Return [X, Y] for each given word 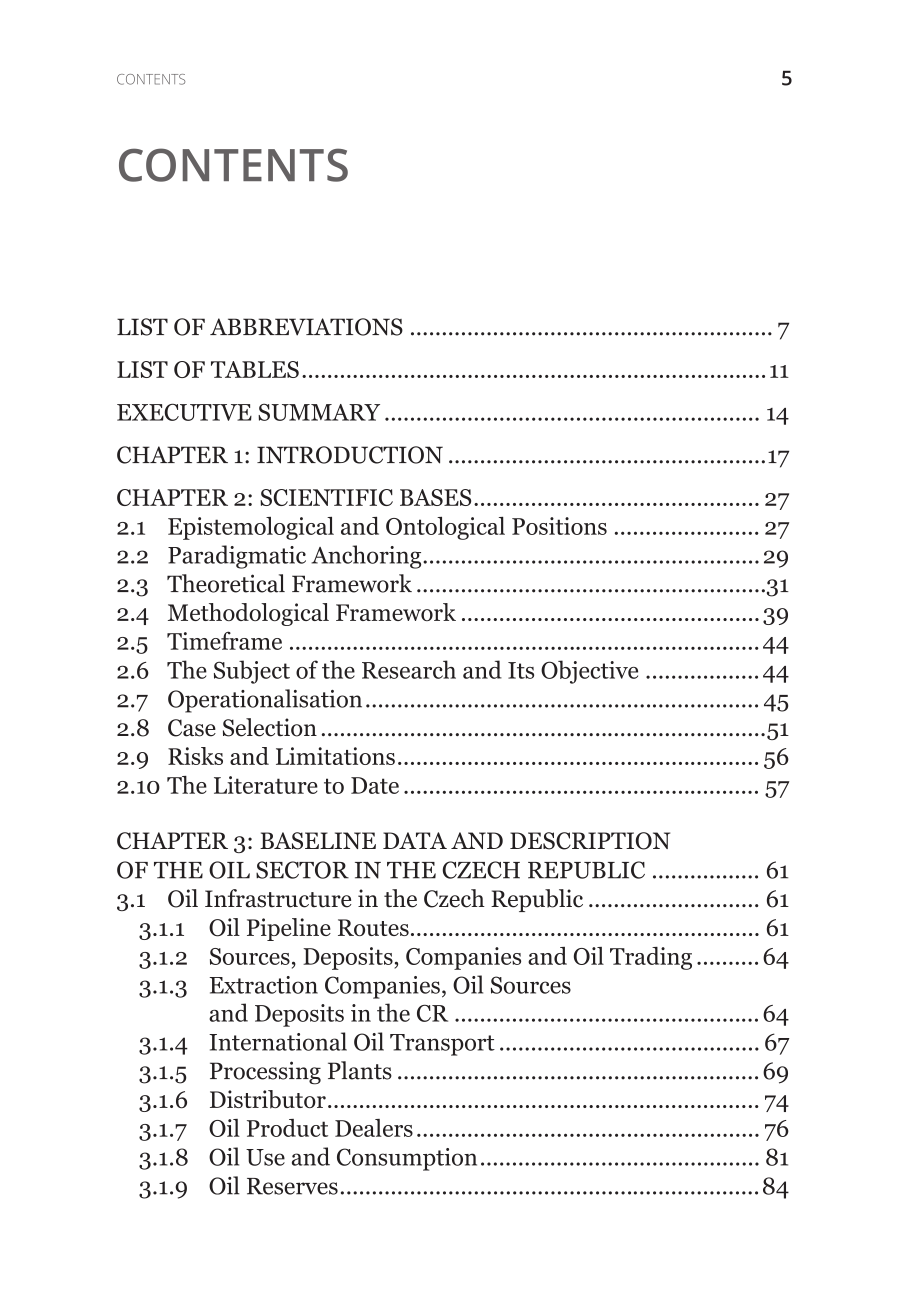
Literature [266, 785]
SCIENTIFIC [326, 497]
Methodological [248, 614]
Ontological [445, 528]
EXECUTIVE [184, 412]
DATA [415, 840]
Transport [442, 1045]
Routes [373, 927]
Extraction [264, 985]
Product [287, 1128]
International [278, 1041]
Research [409, 669]
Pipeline [289, 929]
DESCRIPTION [590, 841]
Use [265, 1157]
